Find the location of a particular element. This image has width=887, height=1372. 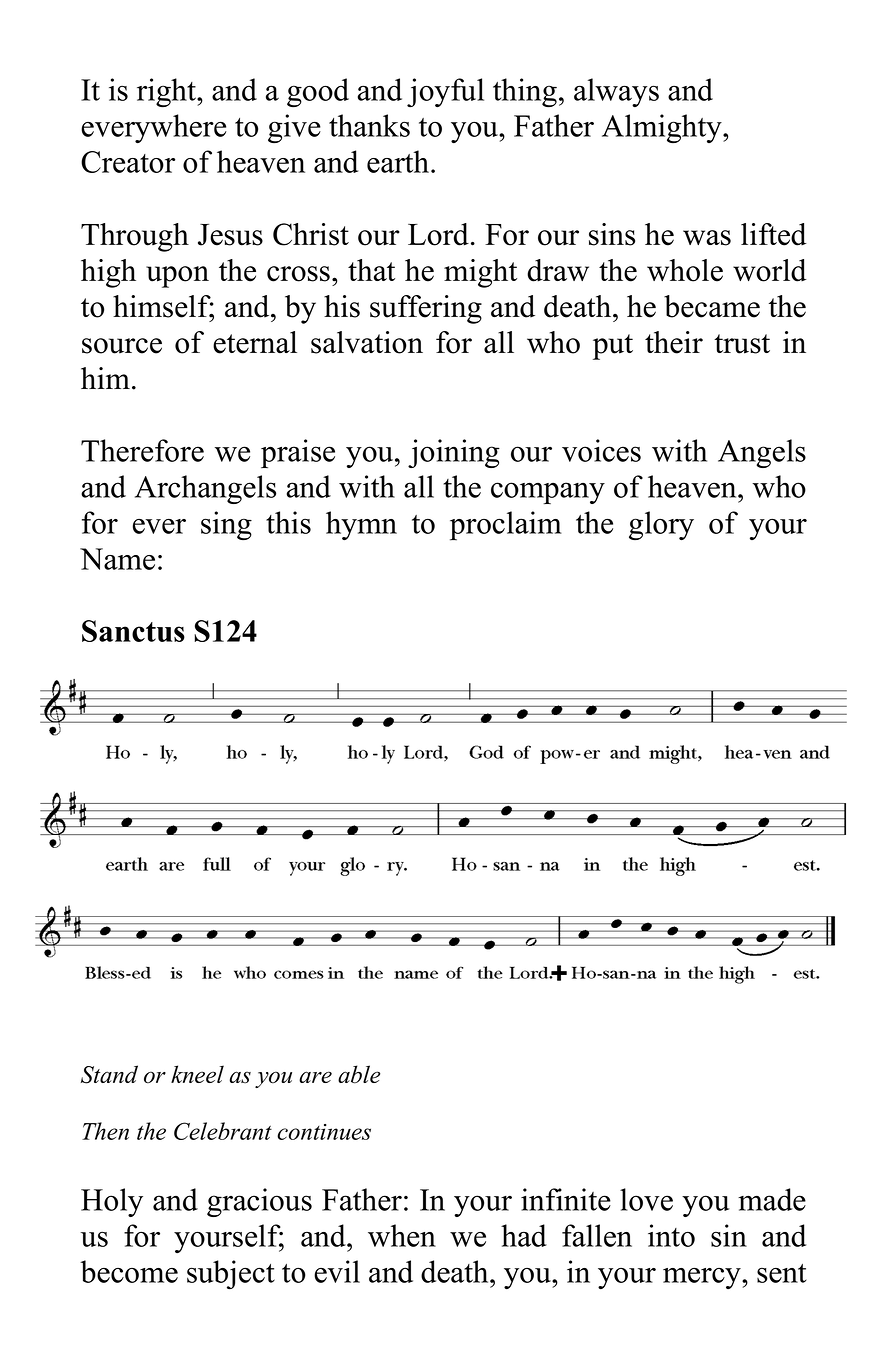

always is located at coordinates (616, 92).
